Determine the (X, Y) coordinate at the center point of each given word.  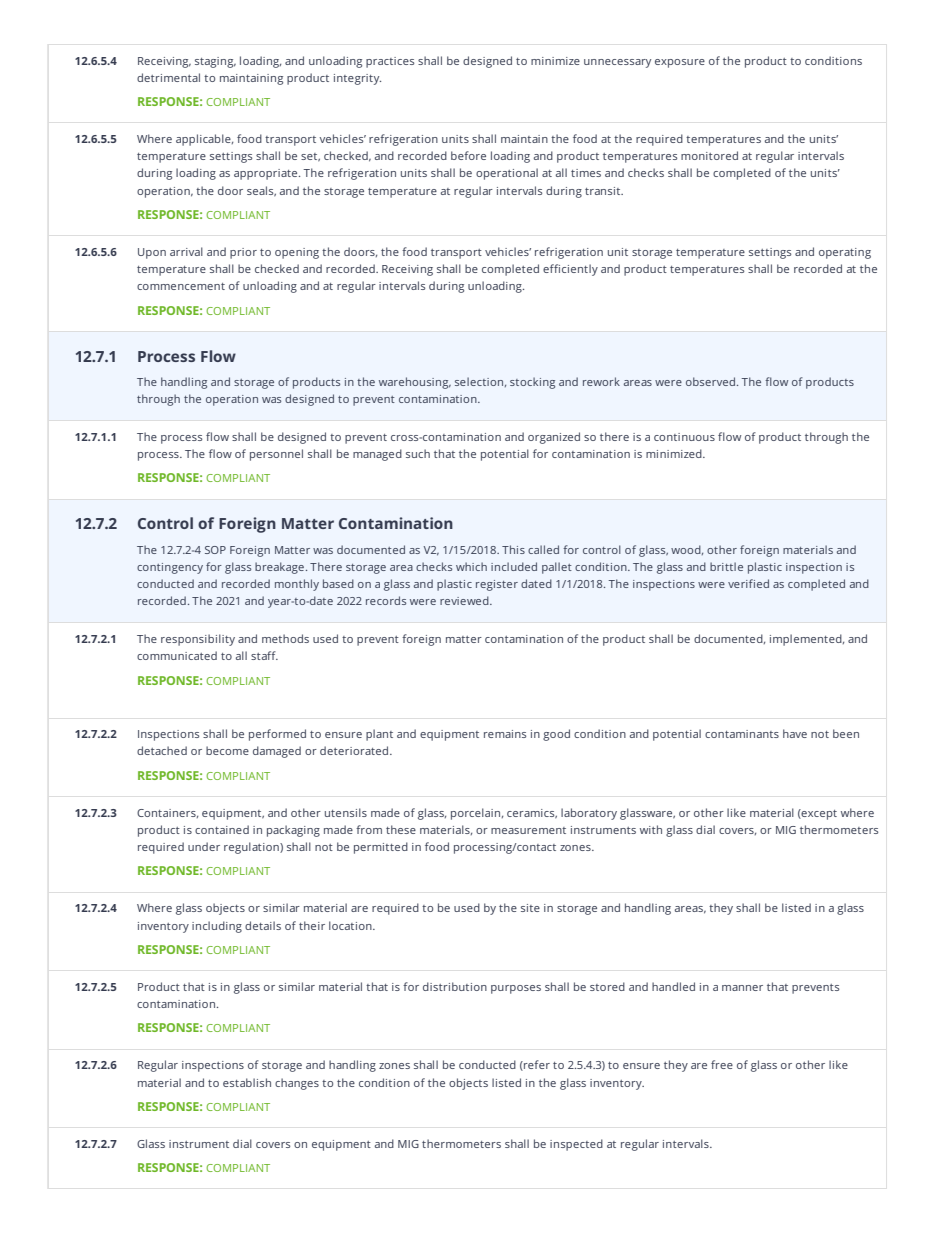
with (651, 829)
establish (247, 1082)
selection (480, 382)
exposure (680, 63)
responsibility (198, 640)
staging (215, 62)
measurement (528, 830)
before (468, 155)
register (497, 585)
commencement (181, 286)
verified (748, 583)
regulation (252, 848)
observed (710, 381)
